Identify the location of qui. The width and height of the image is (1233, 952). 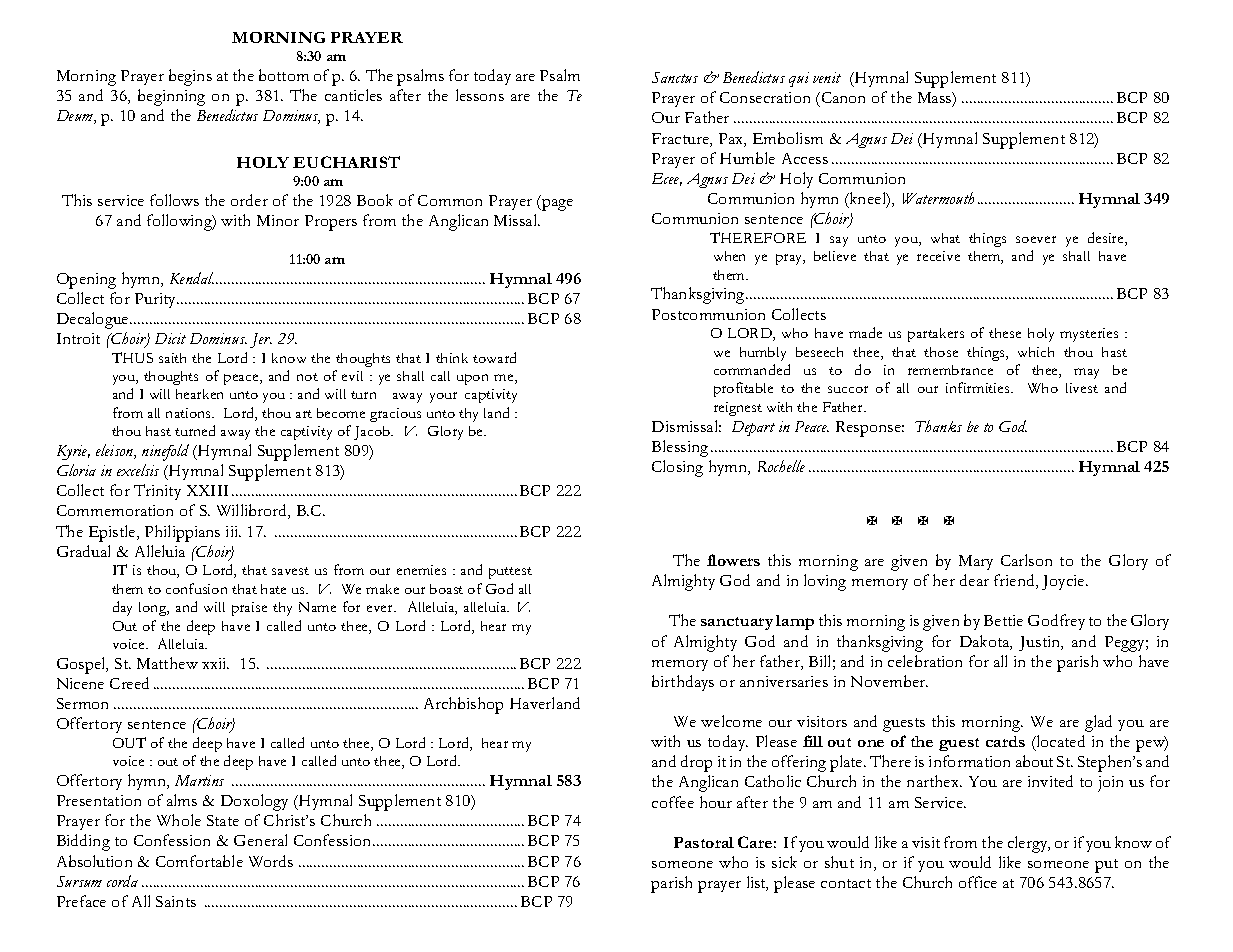
(799, 79).
